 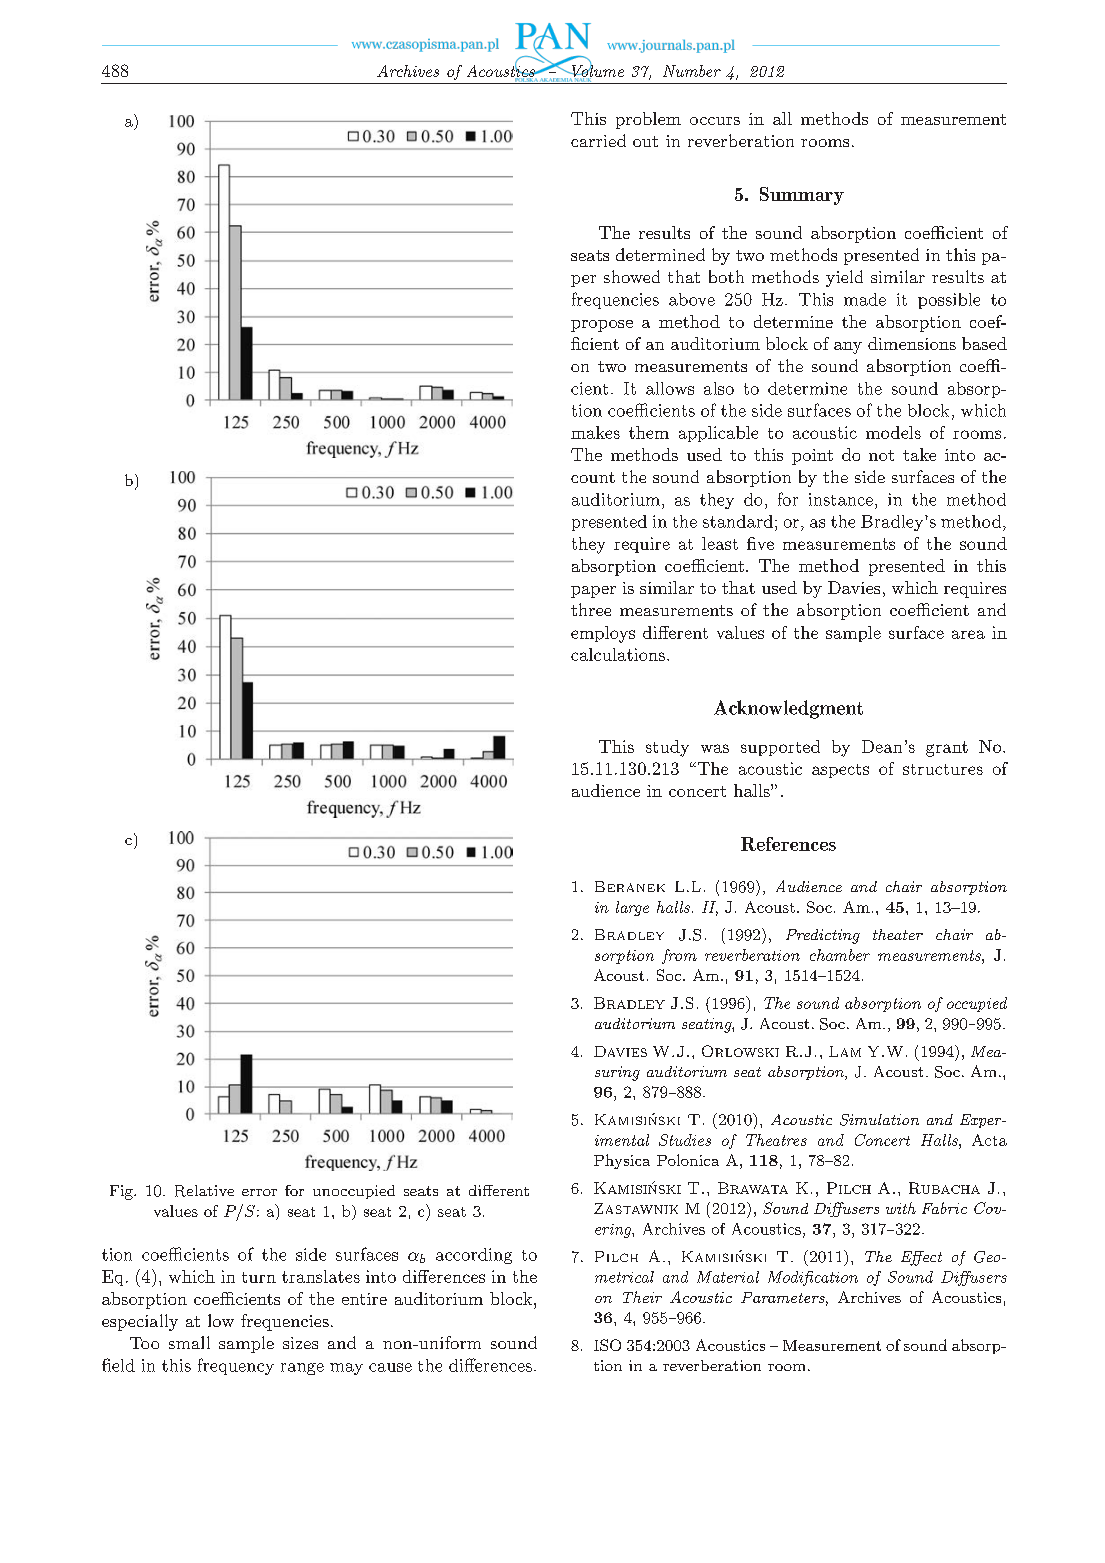 What do you see at coordinates (189, 1342) in the screenshot?
I see `small` at bounding box center [189, 1342].
